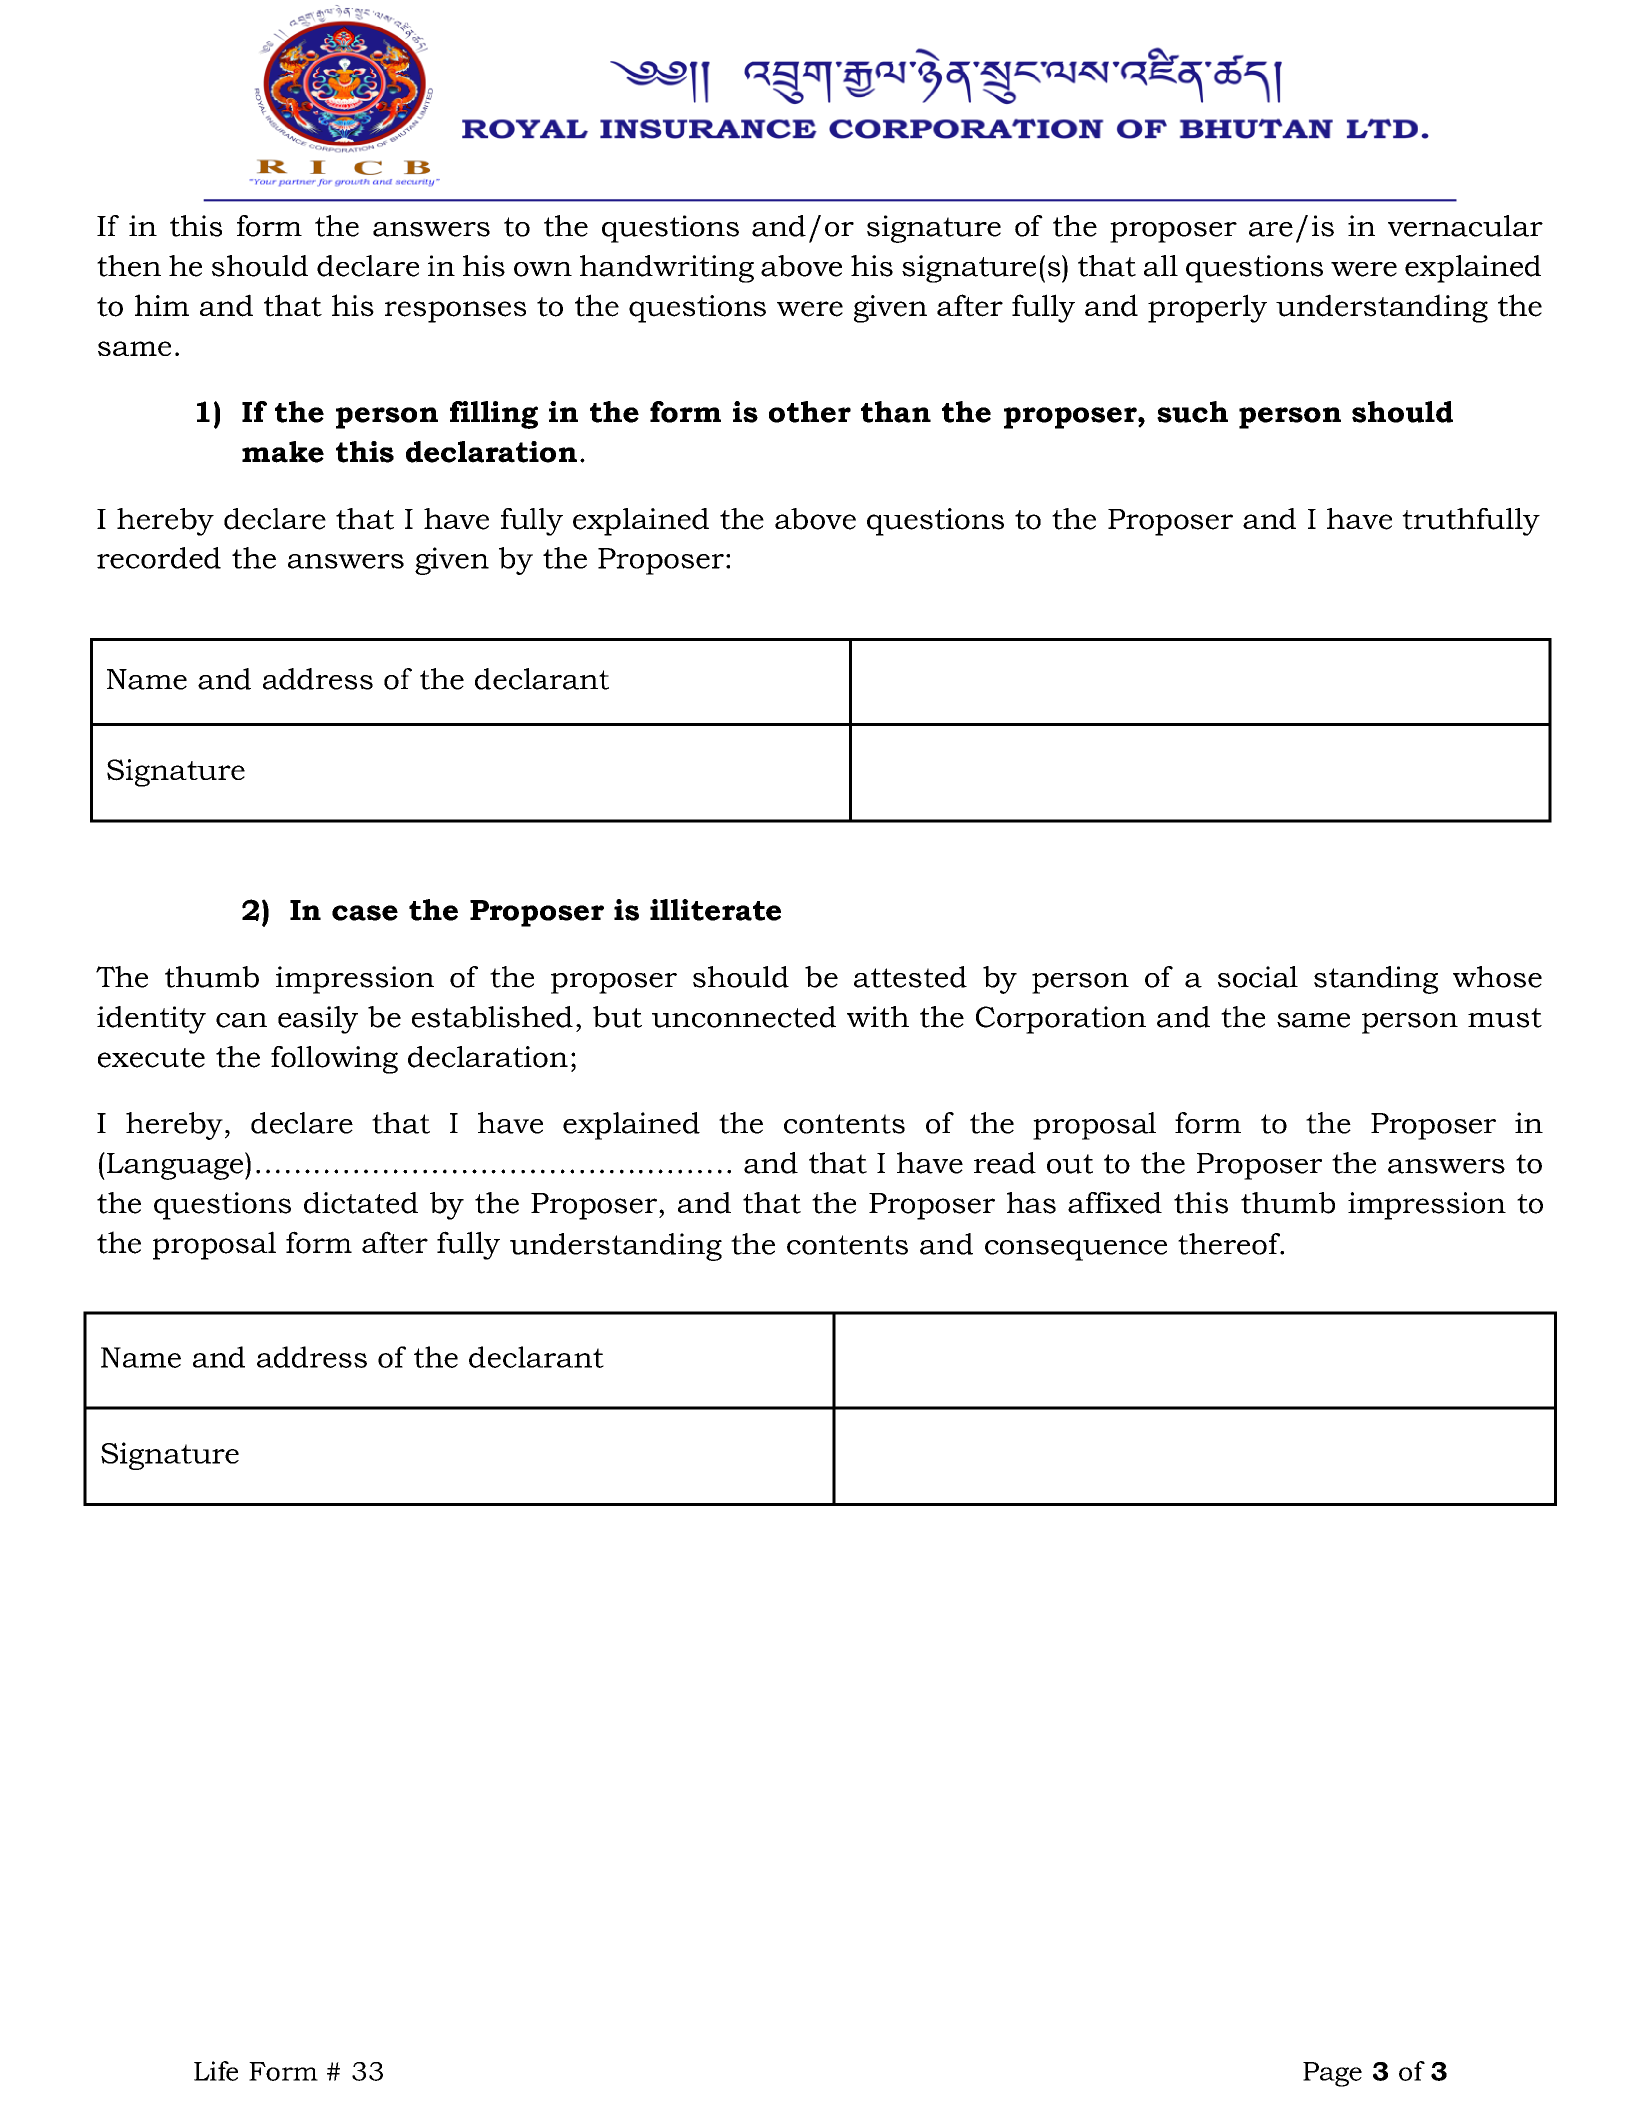 The width and height of the screenshot is (1640, 2123). Describe the element at coordinates (1031, 1203) in the screenshot. I see `has` at that location.
